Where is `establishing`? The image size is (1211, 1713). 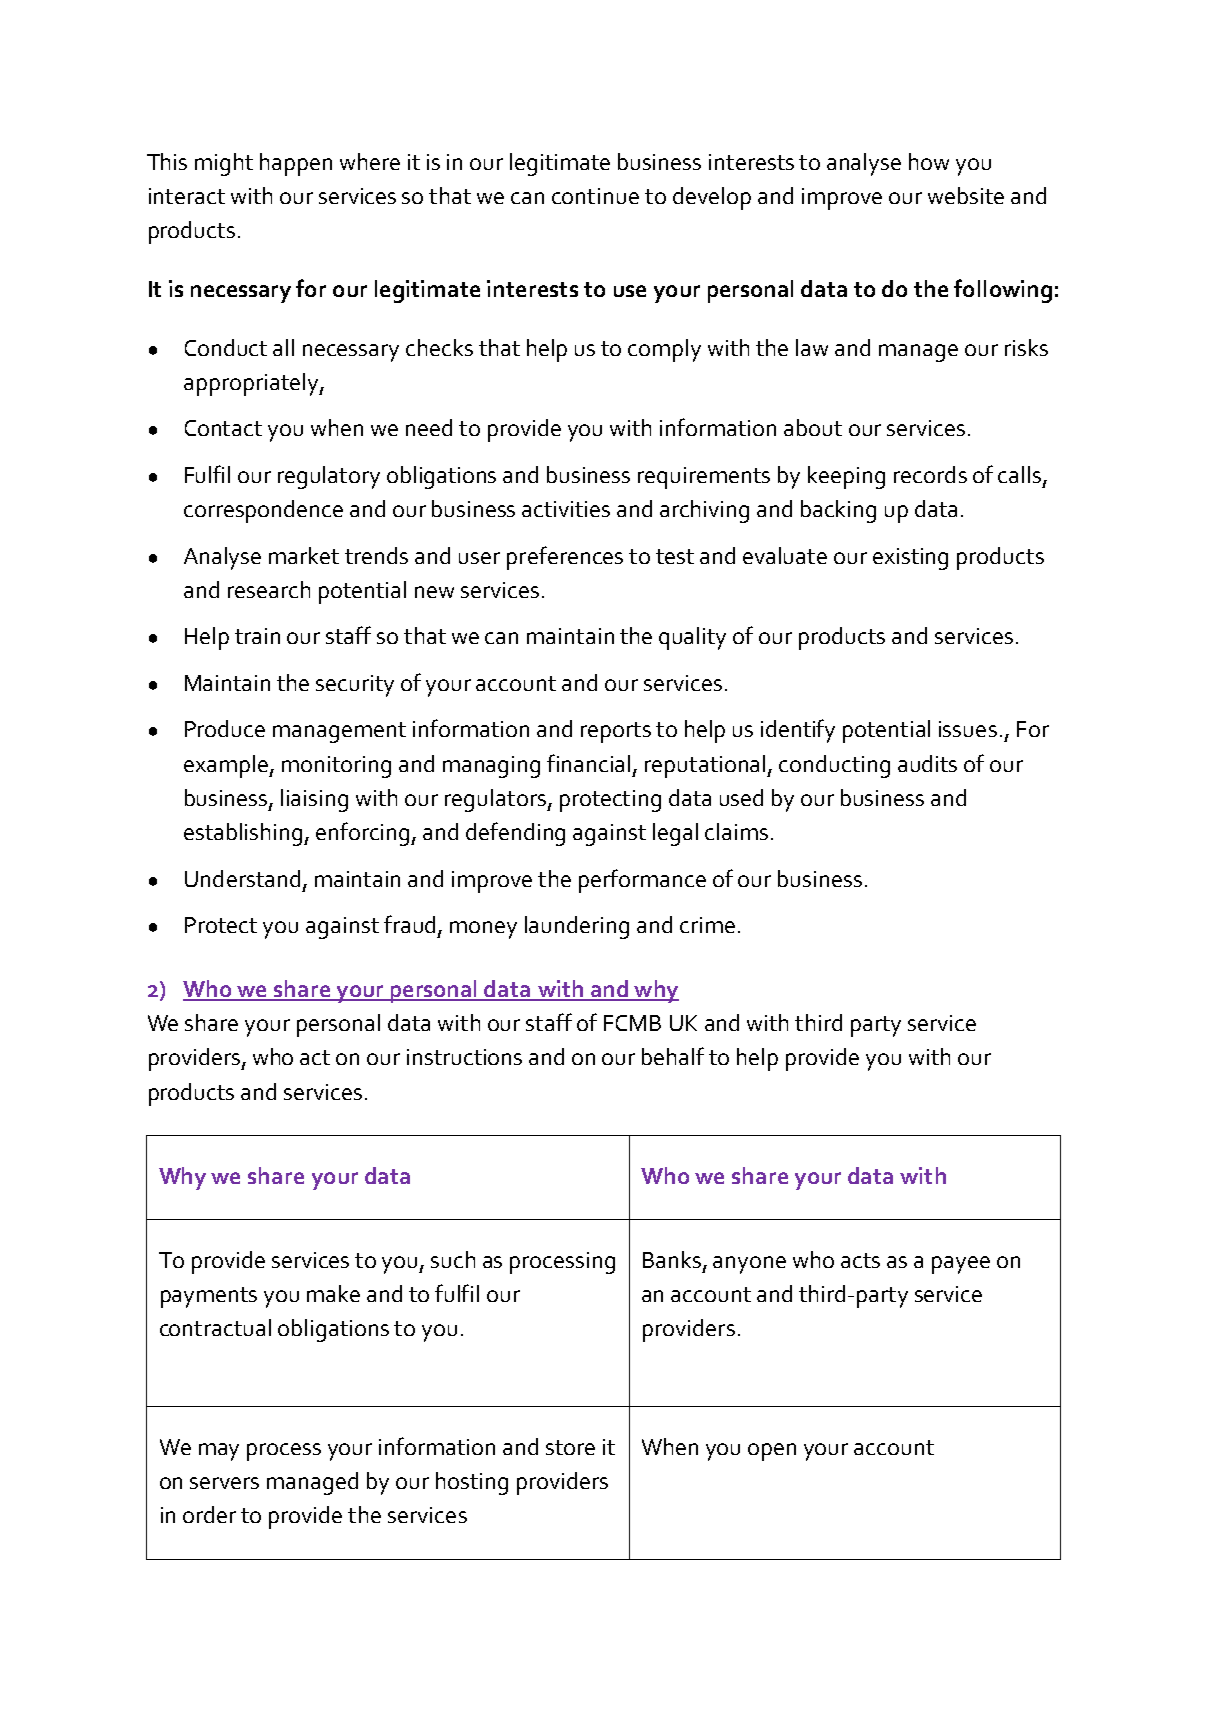 establishing is located at coordinates (244, 834).
